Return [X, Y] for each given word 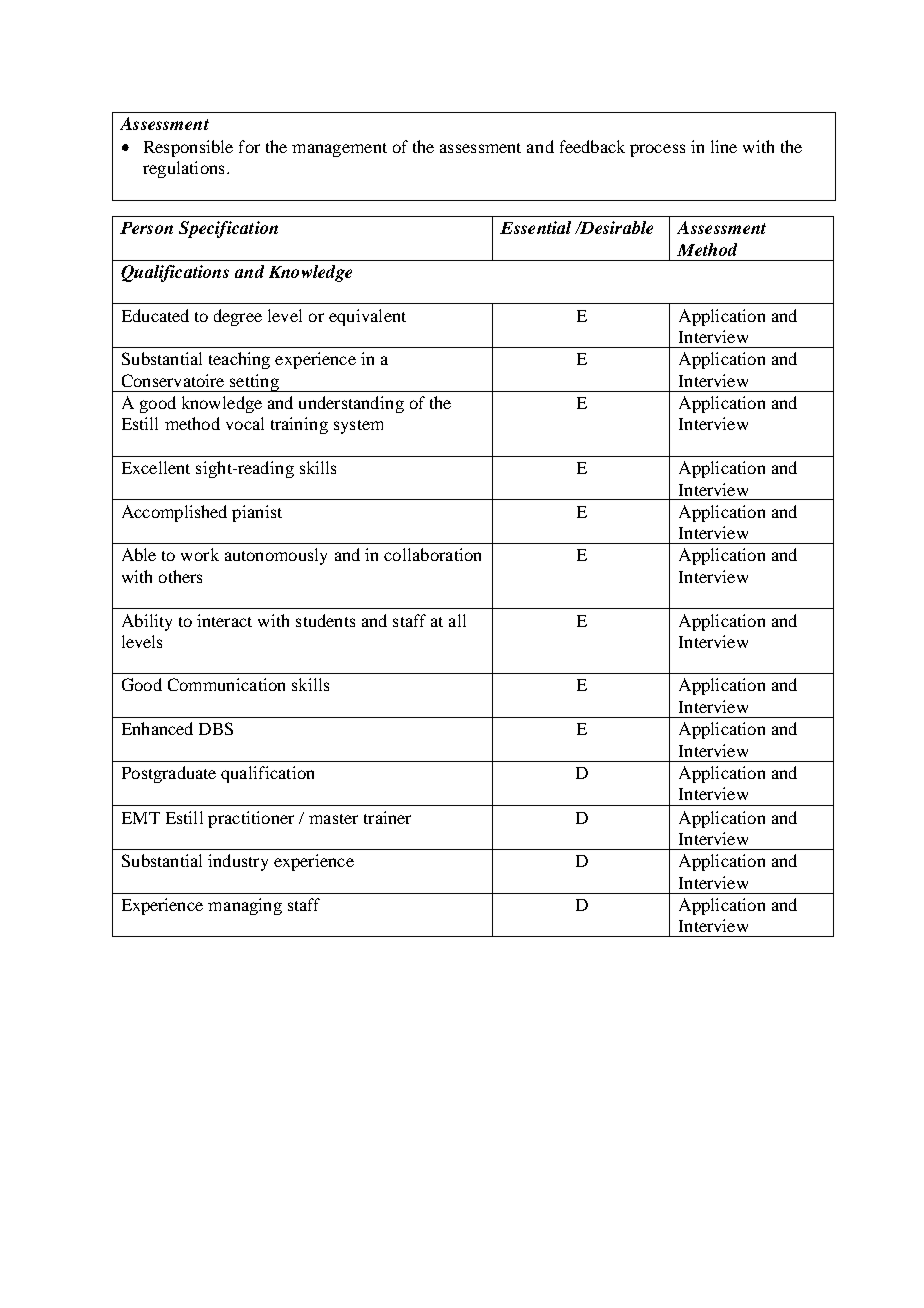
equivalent [367, 317]
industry [238, 862]
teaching [239, 360]
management [339, 150]
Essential [535, 227]
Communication [226, 684]
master [333, 819]
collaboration [432, 554]
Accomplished [174, 513]
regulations [183, 169]
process [657, 150]
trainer [387, 817]
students [325, 620]
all [457, 620]
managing [245, 906]
